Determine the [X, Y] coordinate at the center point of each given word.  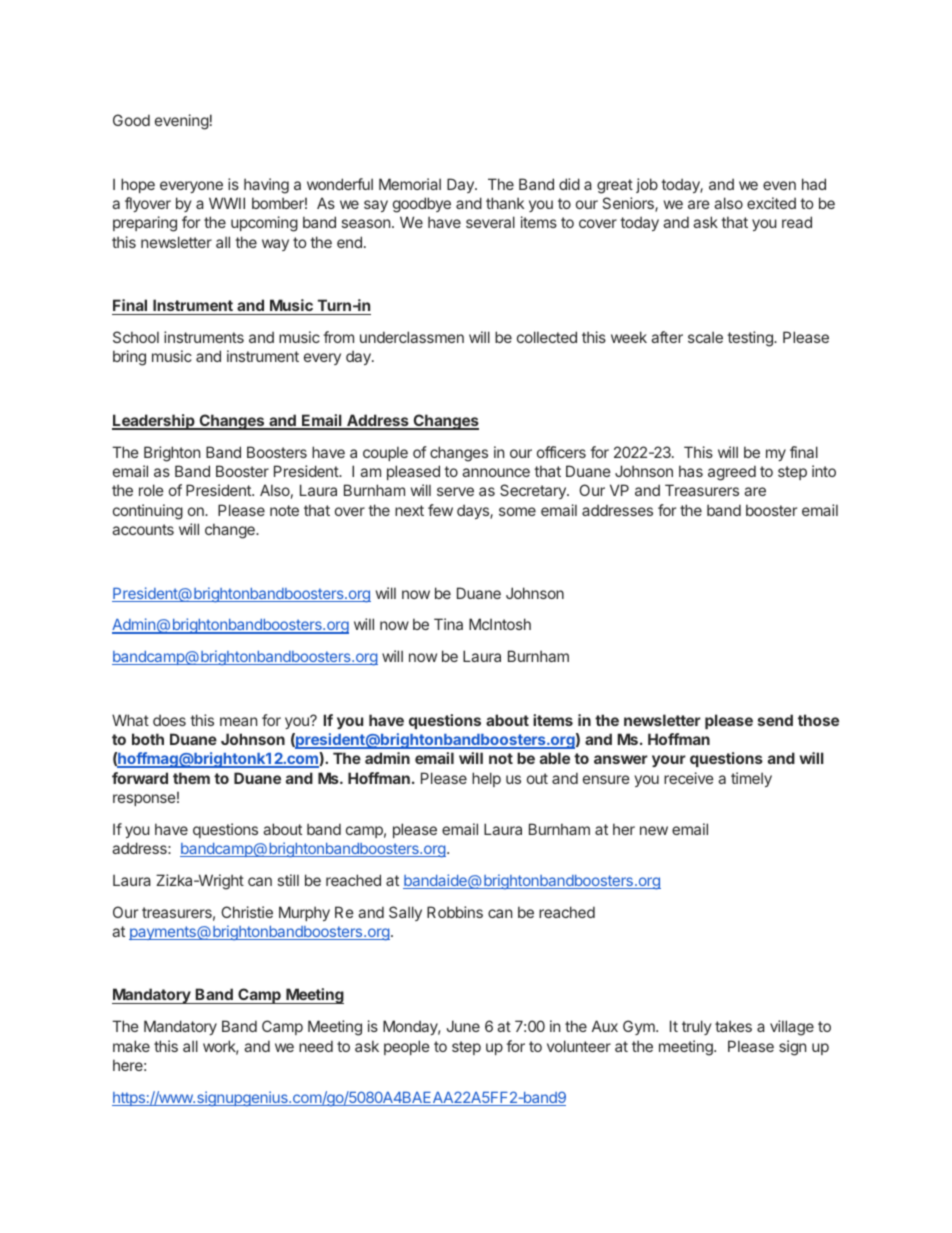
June [463, 1026]
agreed [732, 473]
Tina [448, 624]
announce [496, 472]
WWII [227, 203]
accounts [143, 529]
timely [751, 779]
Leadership [154, 422]
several [490, 222]
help [486, 779]
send [775, 720]
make [131, 1046]
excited [771, 203]
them [191, 778]
